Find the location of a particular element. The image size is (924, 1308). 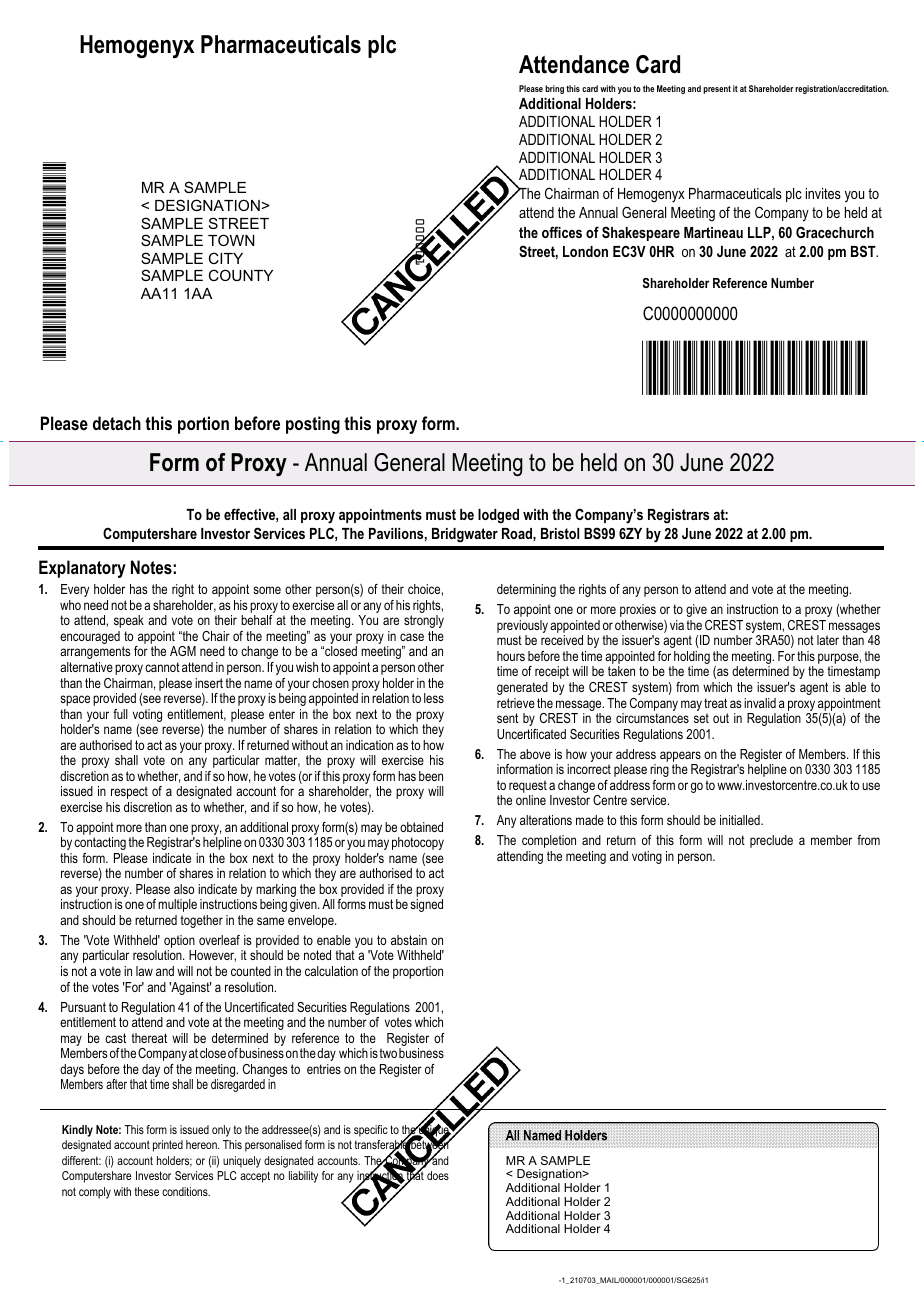

cannot is located at coordinates (162, 667).
